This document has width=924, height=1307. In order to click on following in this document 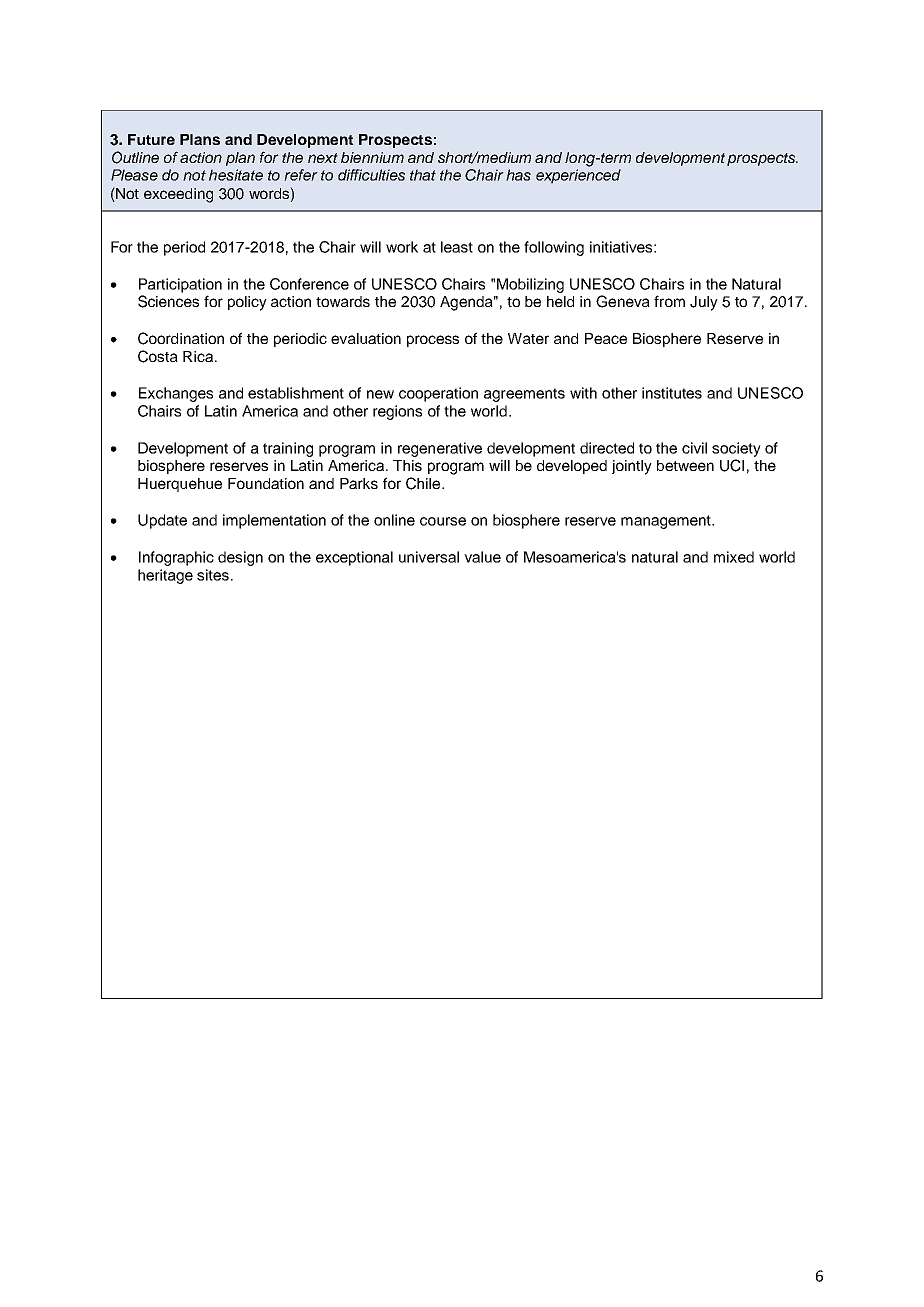, I will do `click(554, 248)`.
